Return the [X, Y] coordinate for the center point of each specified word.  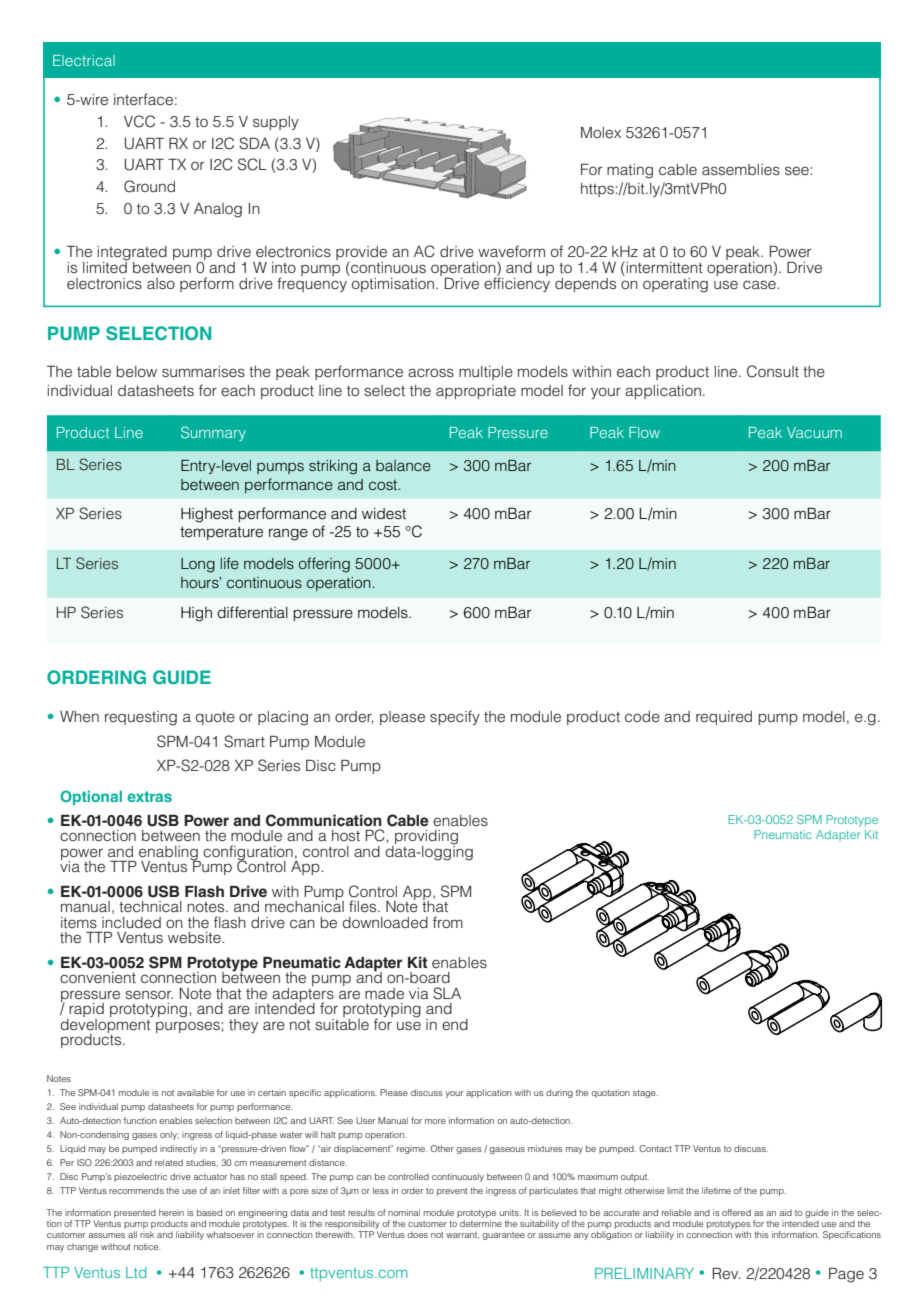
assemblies [741, 169]
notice [147, 1246]
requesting [141, 718]
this [761, 1234]
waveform [511, 251]
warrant [462, 1235]
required [724, 718]
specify [455, 717]
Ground [149, 186]
